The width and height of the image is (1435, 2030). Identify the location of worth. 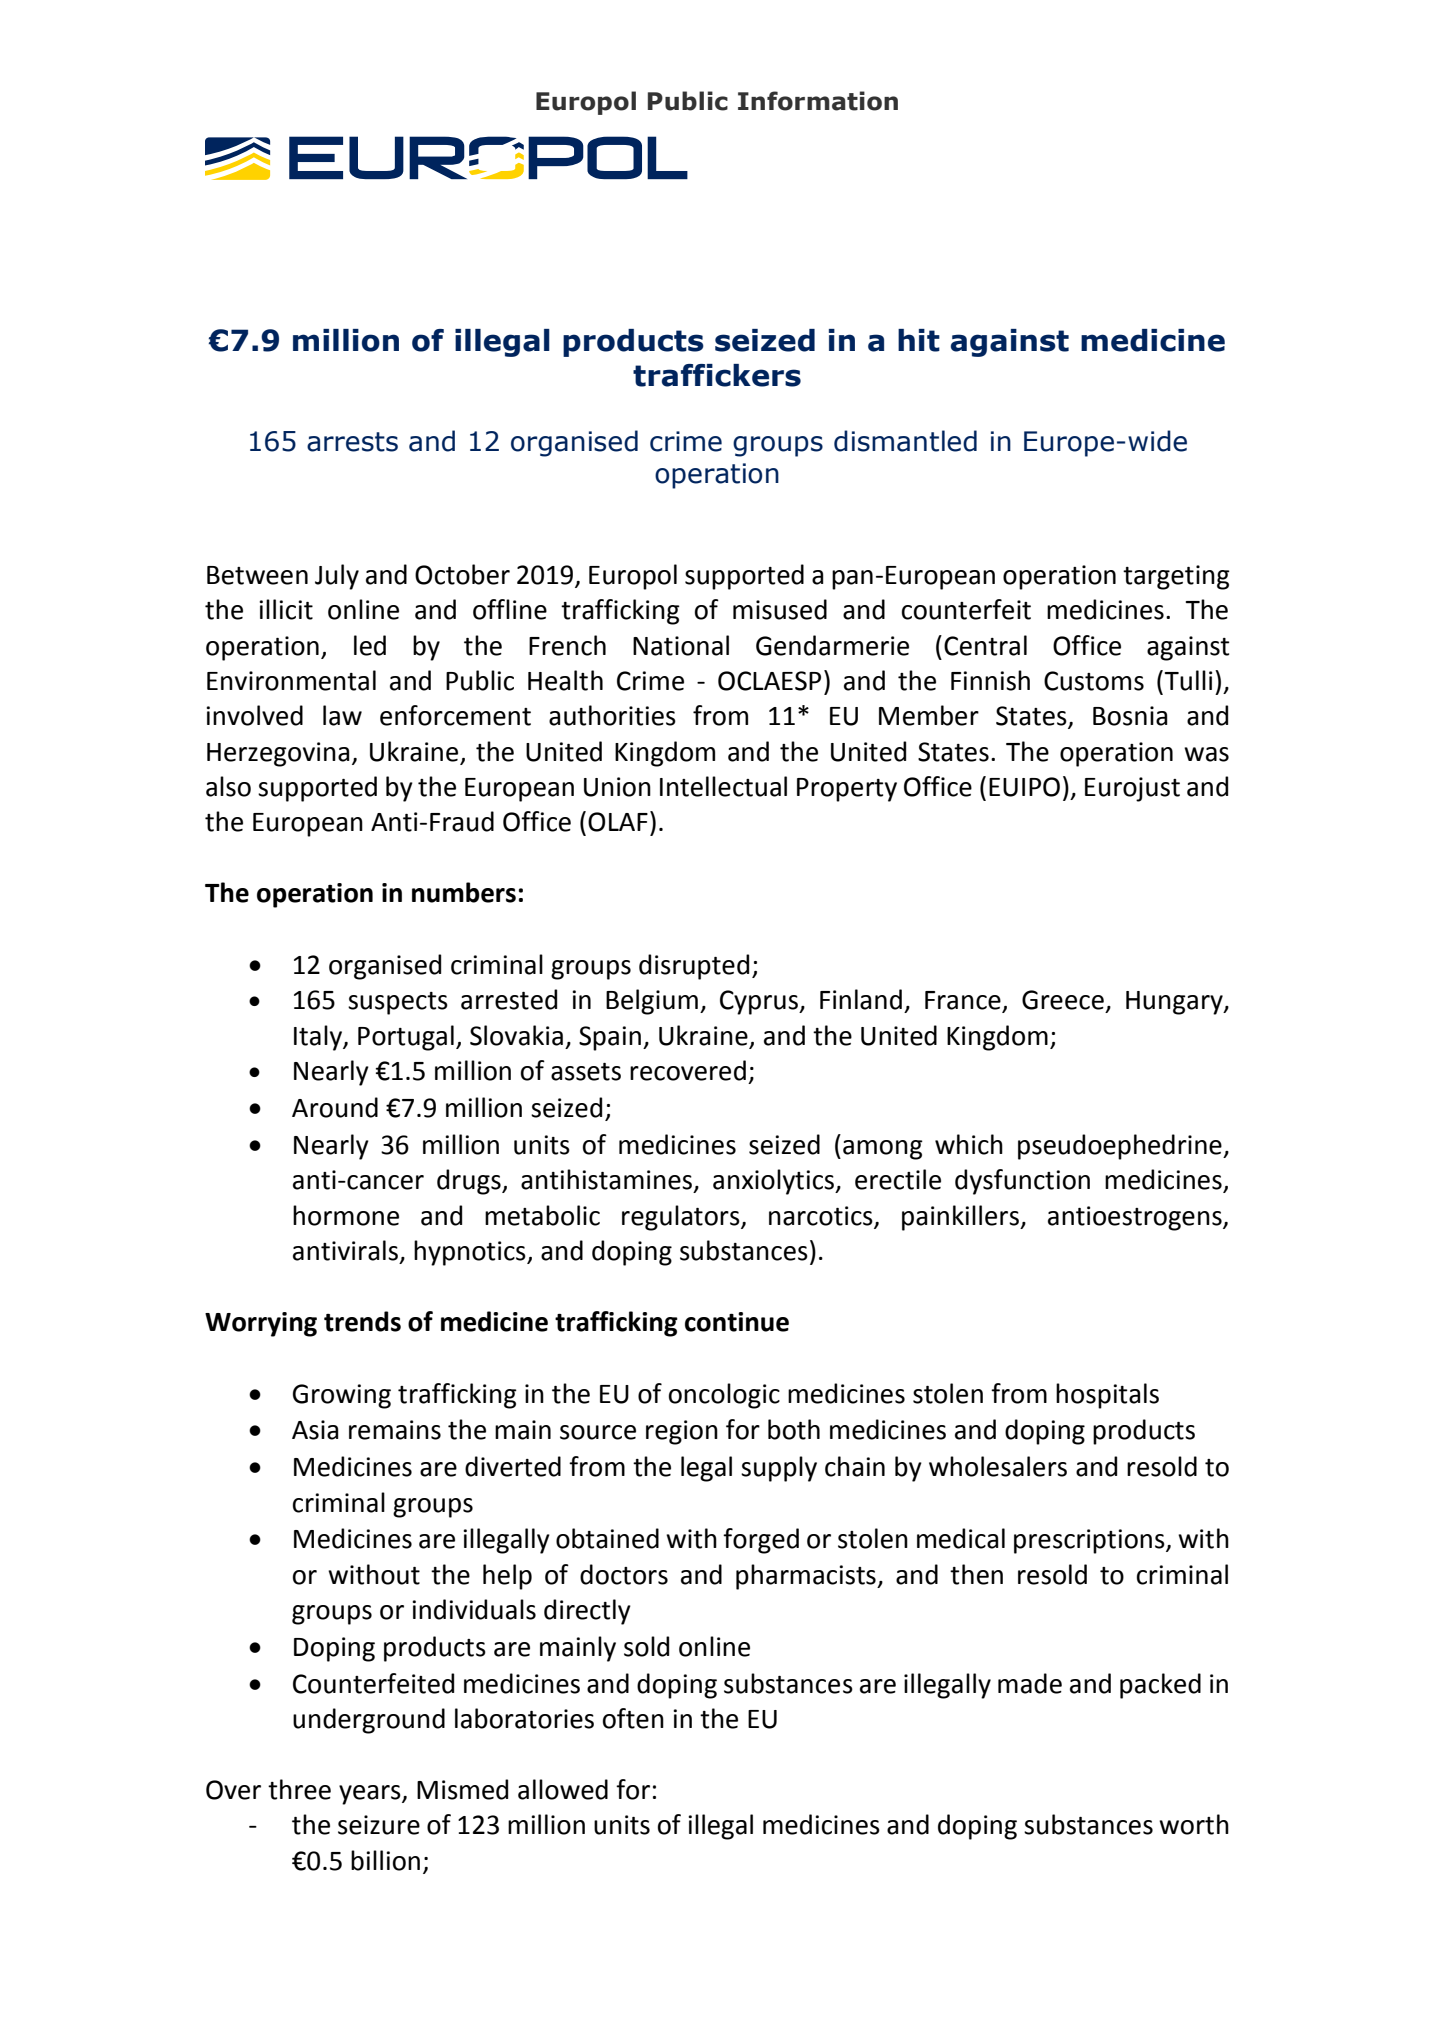
(1194, 1824).
